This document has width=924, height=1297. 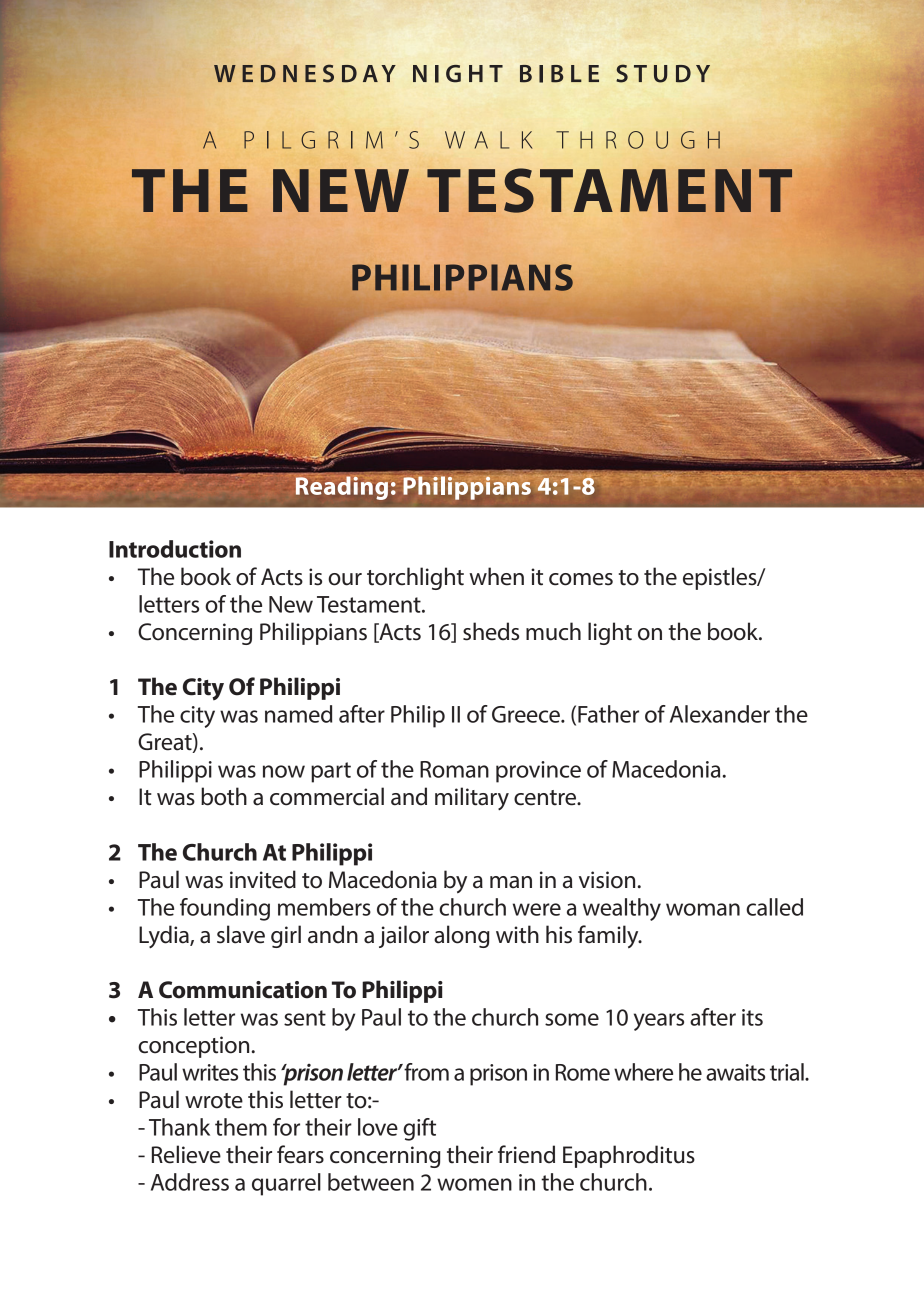 I want to click on sheds, so click(x=491, y=631).
